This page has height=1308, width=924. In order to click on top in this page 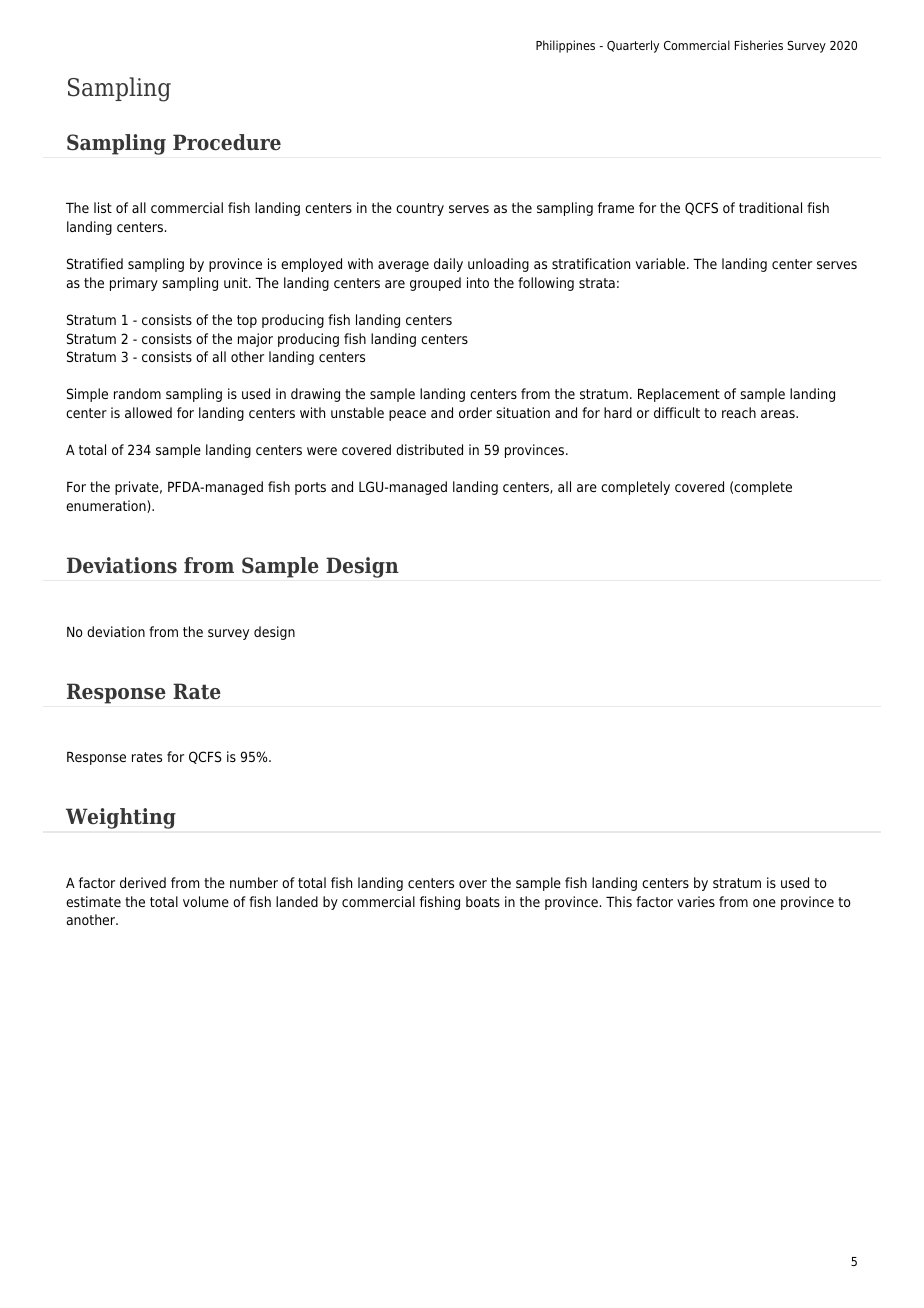, I will do `click(247, 321)`.
